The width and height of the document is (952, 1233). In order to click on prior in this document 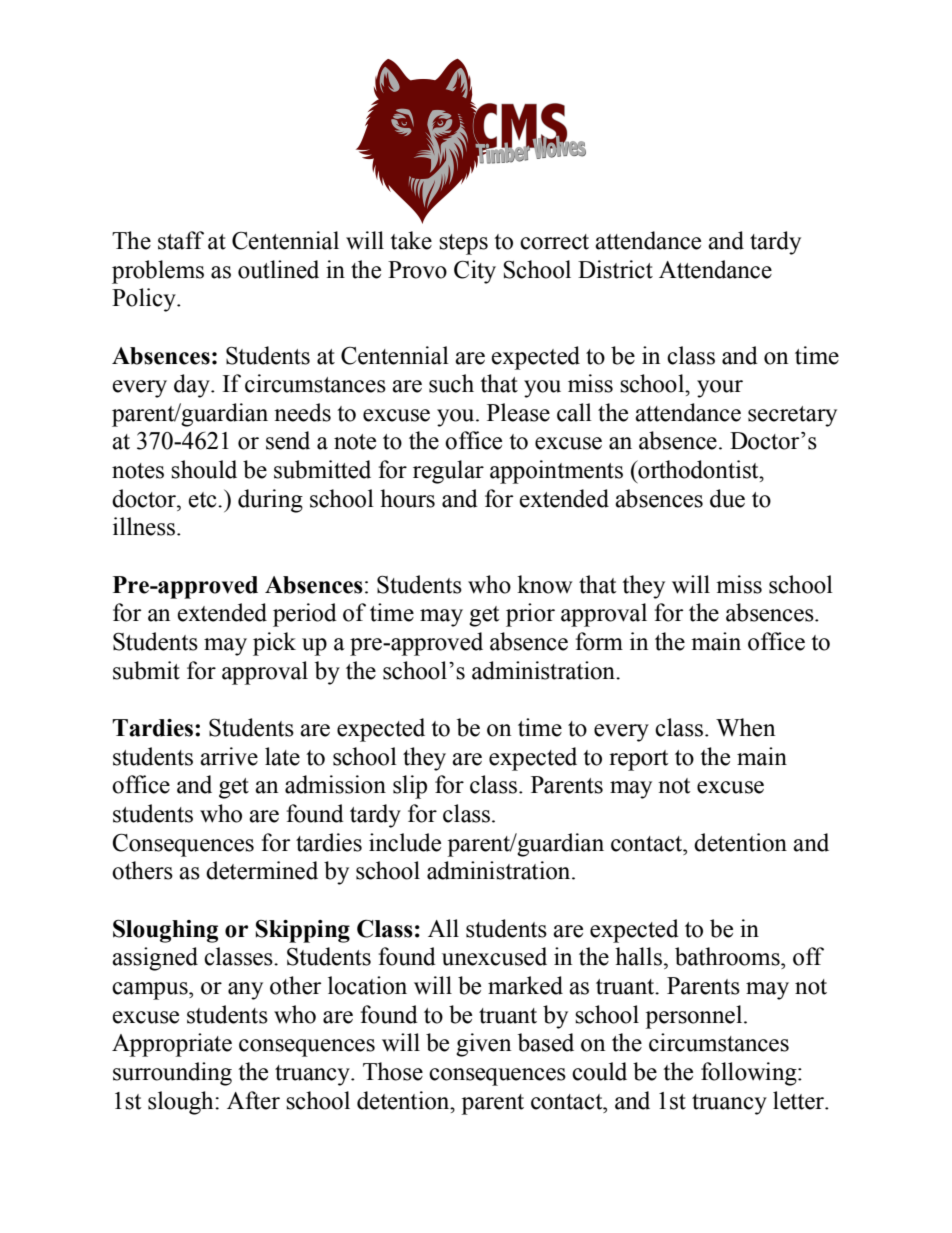, I will do `click(530, 615)`.
